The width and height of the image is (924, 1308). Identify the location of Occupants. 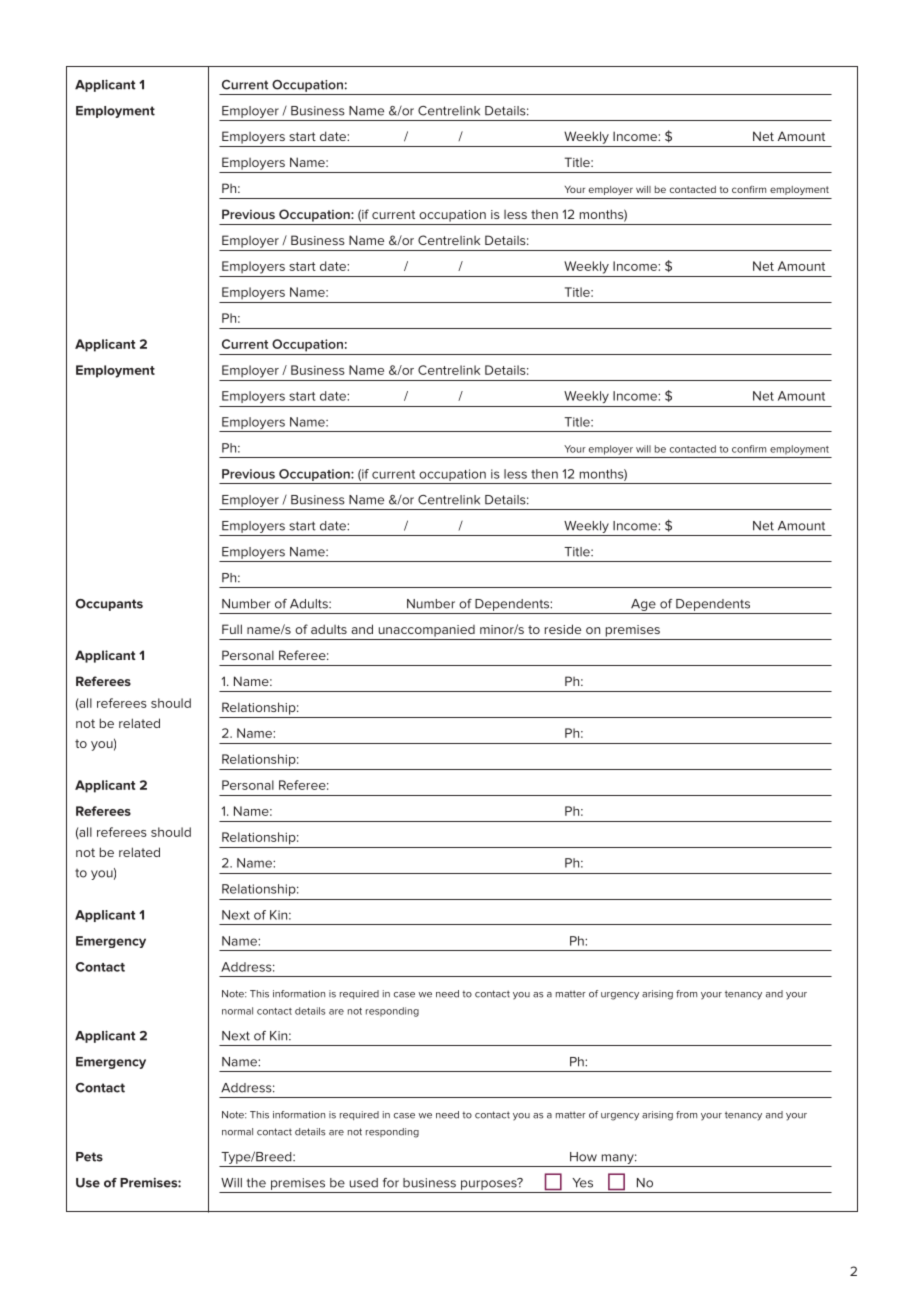
(109, 605).
